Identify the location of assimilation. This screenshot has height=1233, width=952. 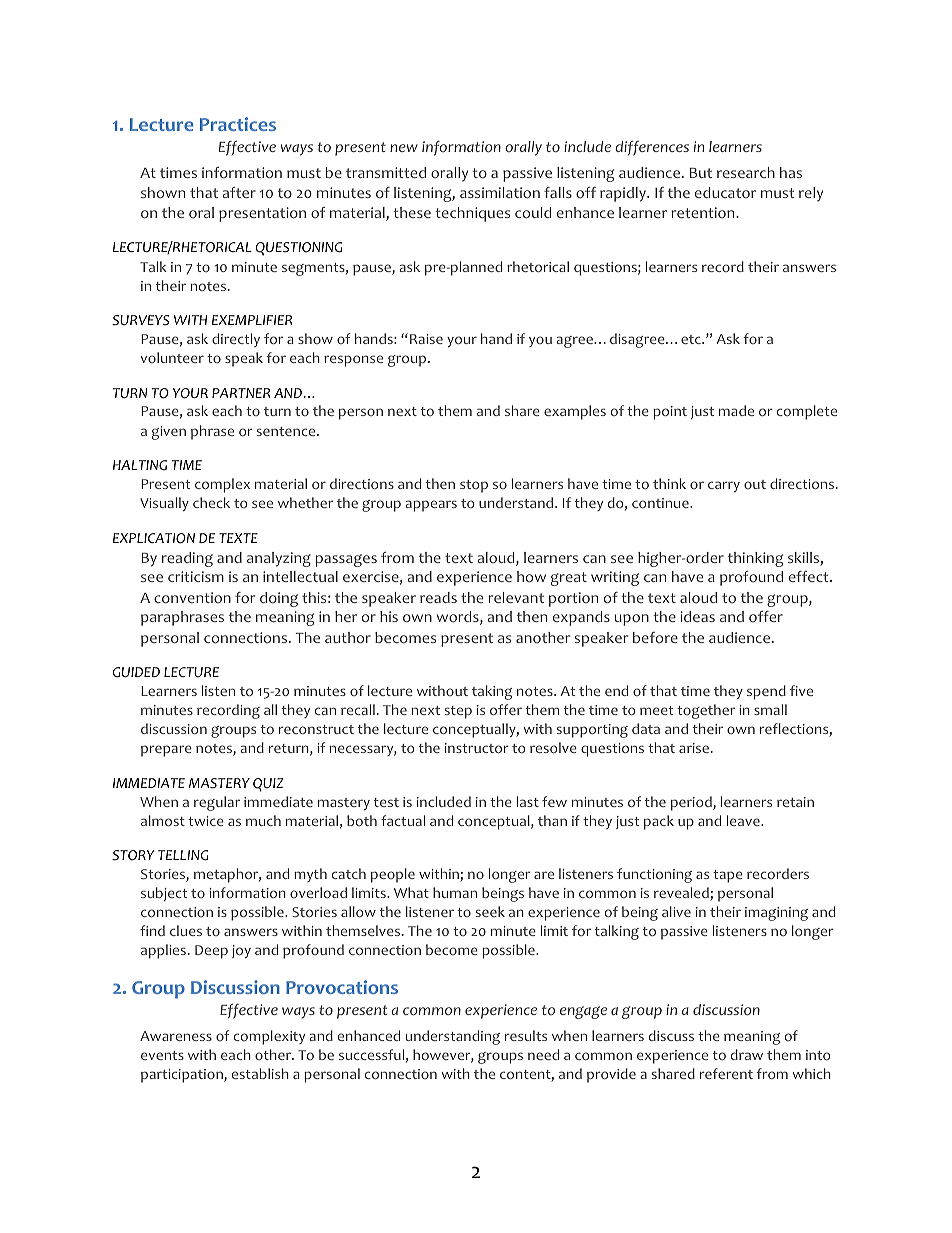
(500, 193).
